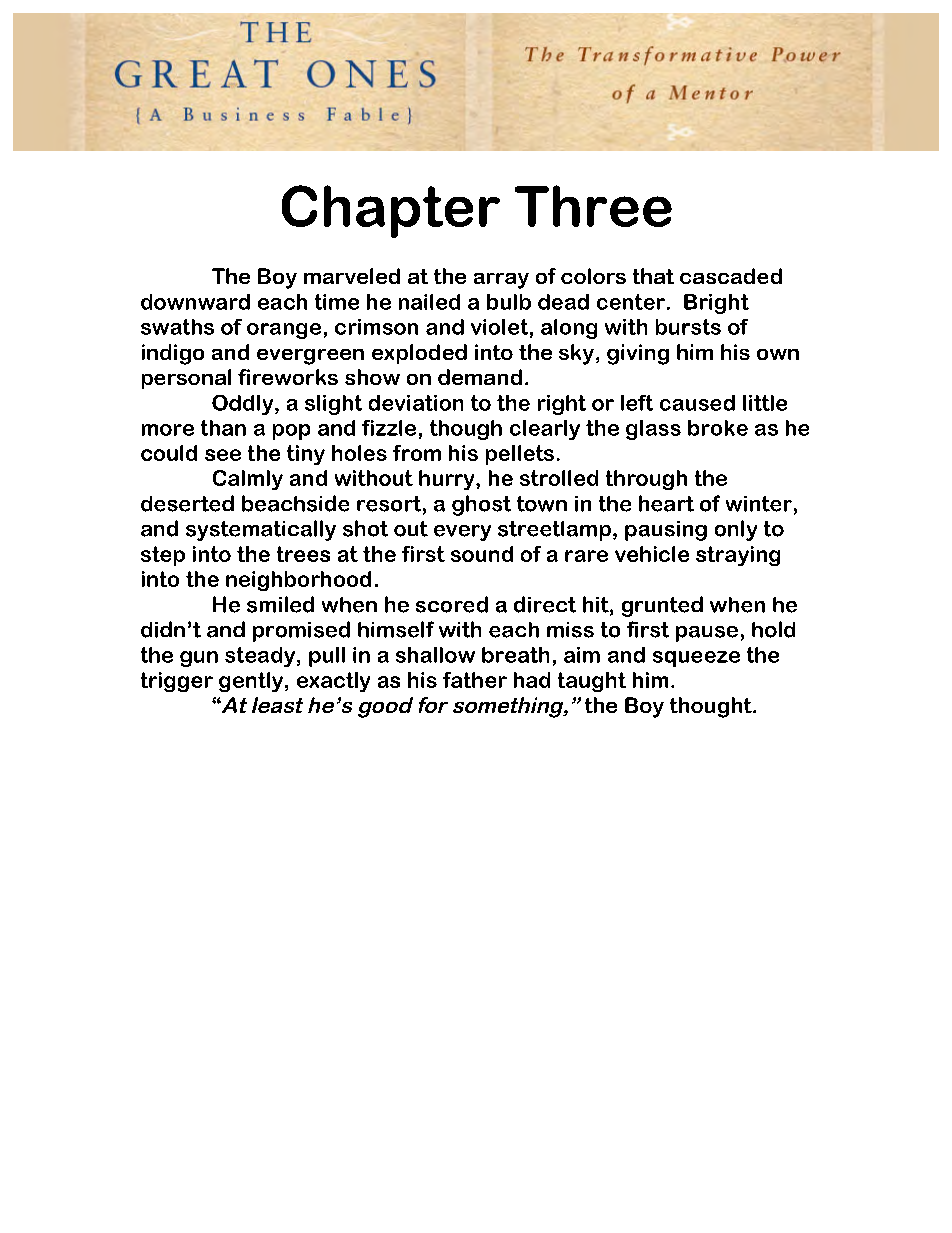  I want to click on see, so click(223, 455).
